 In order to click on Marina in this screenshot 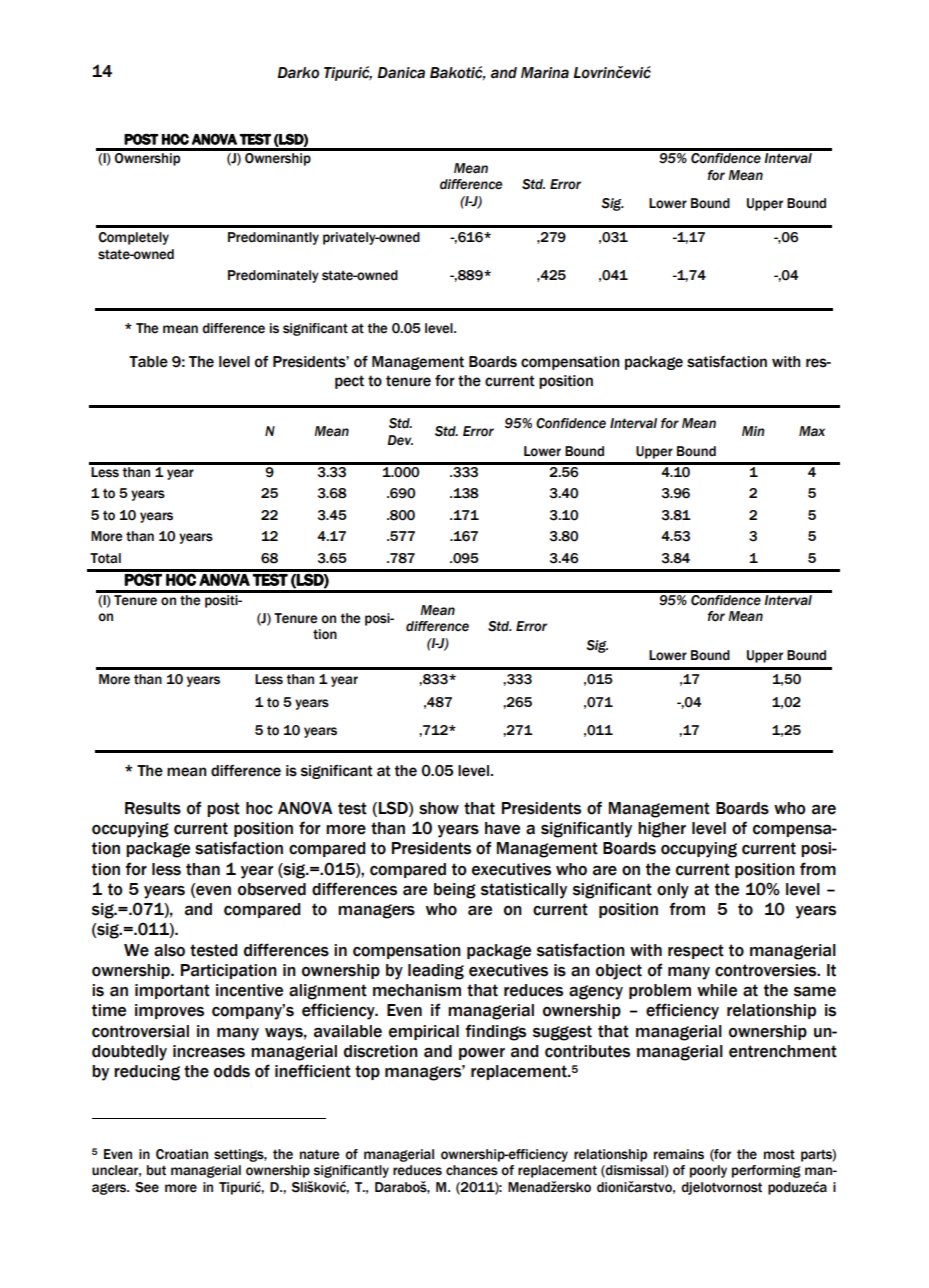, I will do `click(545, 73)`.
